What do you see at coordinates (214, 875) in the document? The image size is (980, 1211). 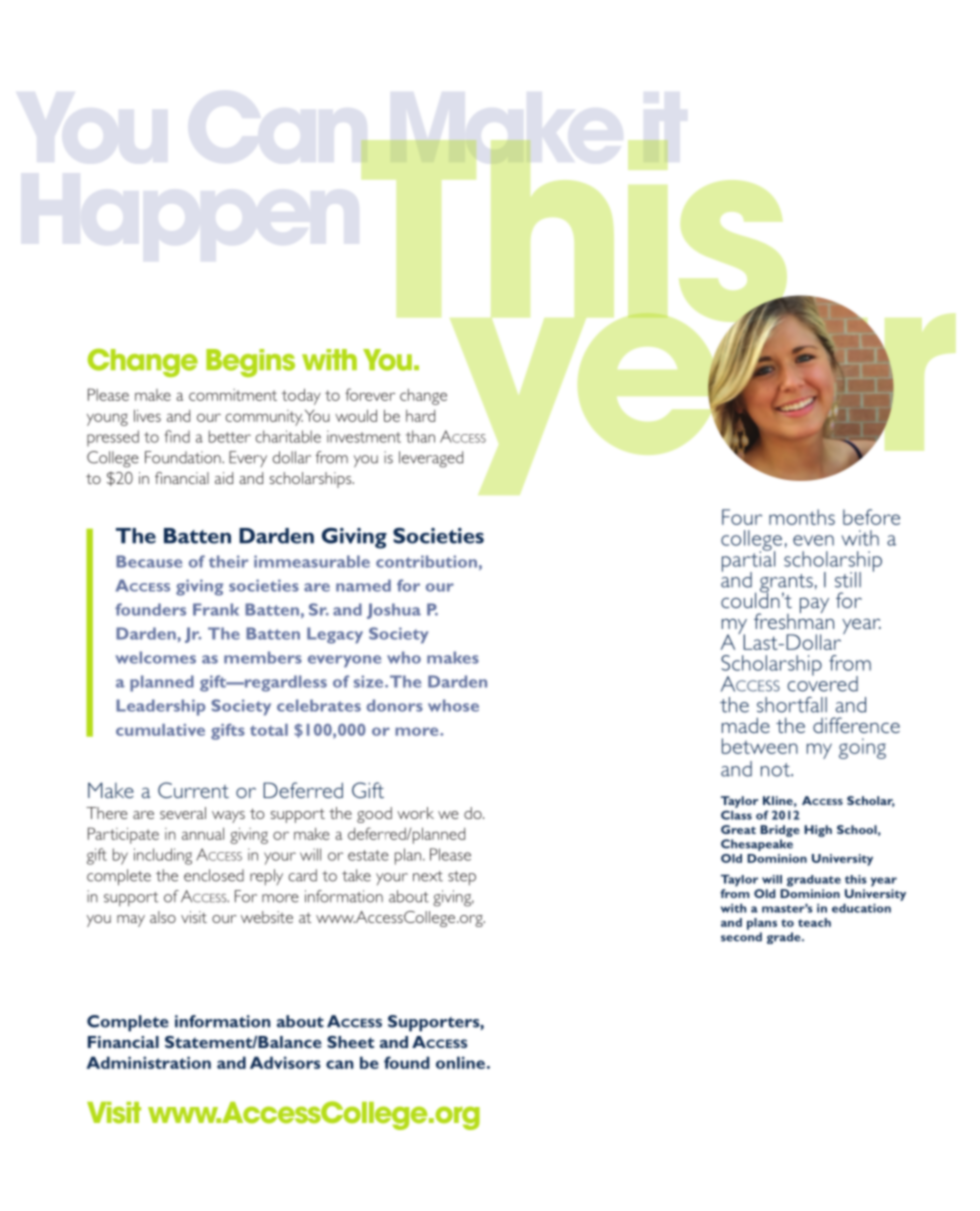 I see `enclosed` at bounding box center [214, 875].
